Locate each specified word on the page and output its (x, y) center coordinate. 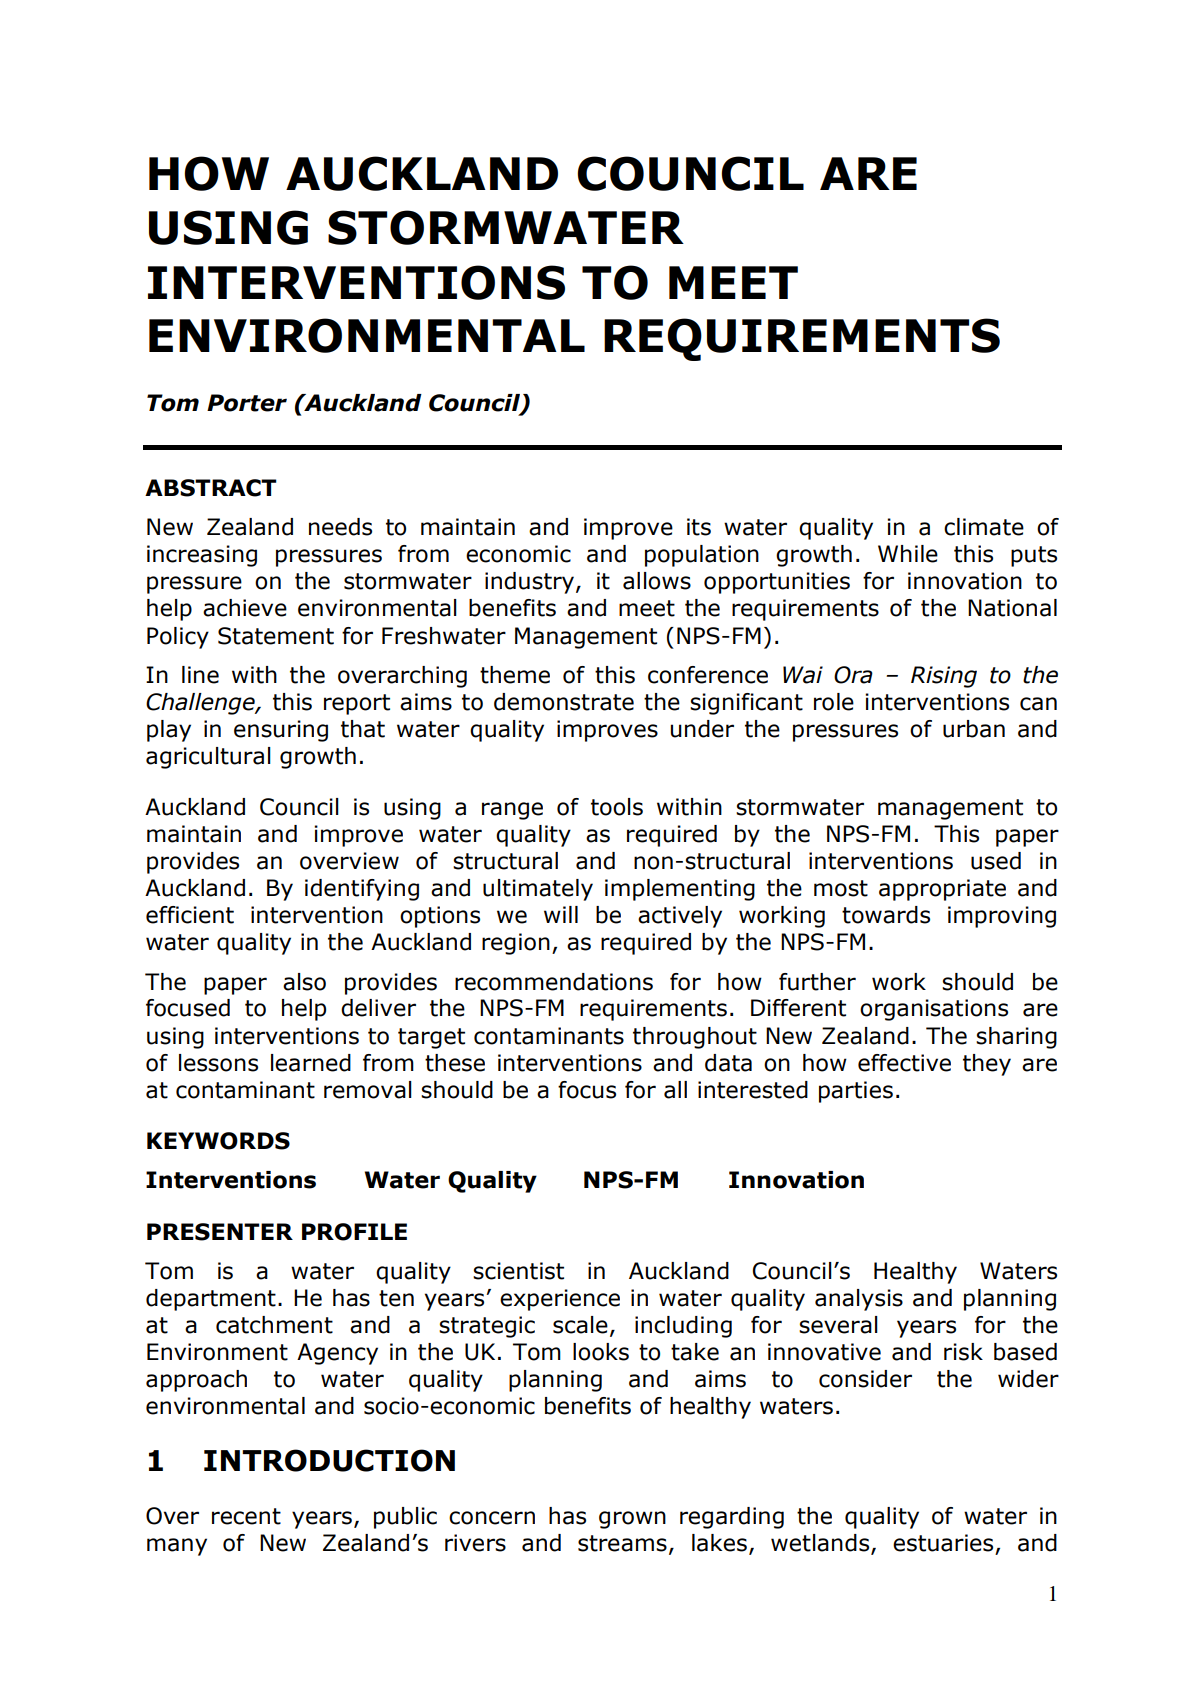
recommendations (554, 982)
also (304, 982)
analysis (859, 1300)
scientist (518, 1271)
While (908, 554)
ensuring (281, 731)
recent (246, 1516)
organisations (934, 1010)
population (702, 556)
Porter (247, 403)
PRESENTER (220, 1232)
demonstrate (564, 702)
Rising (944, 677)
